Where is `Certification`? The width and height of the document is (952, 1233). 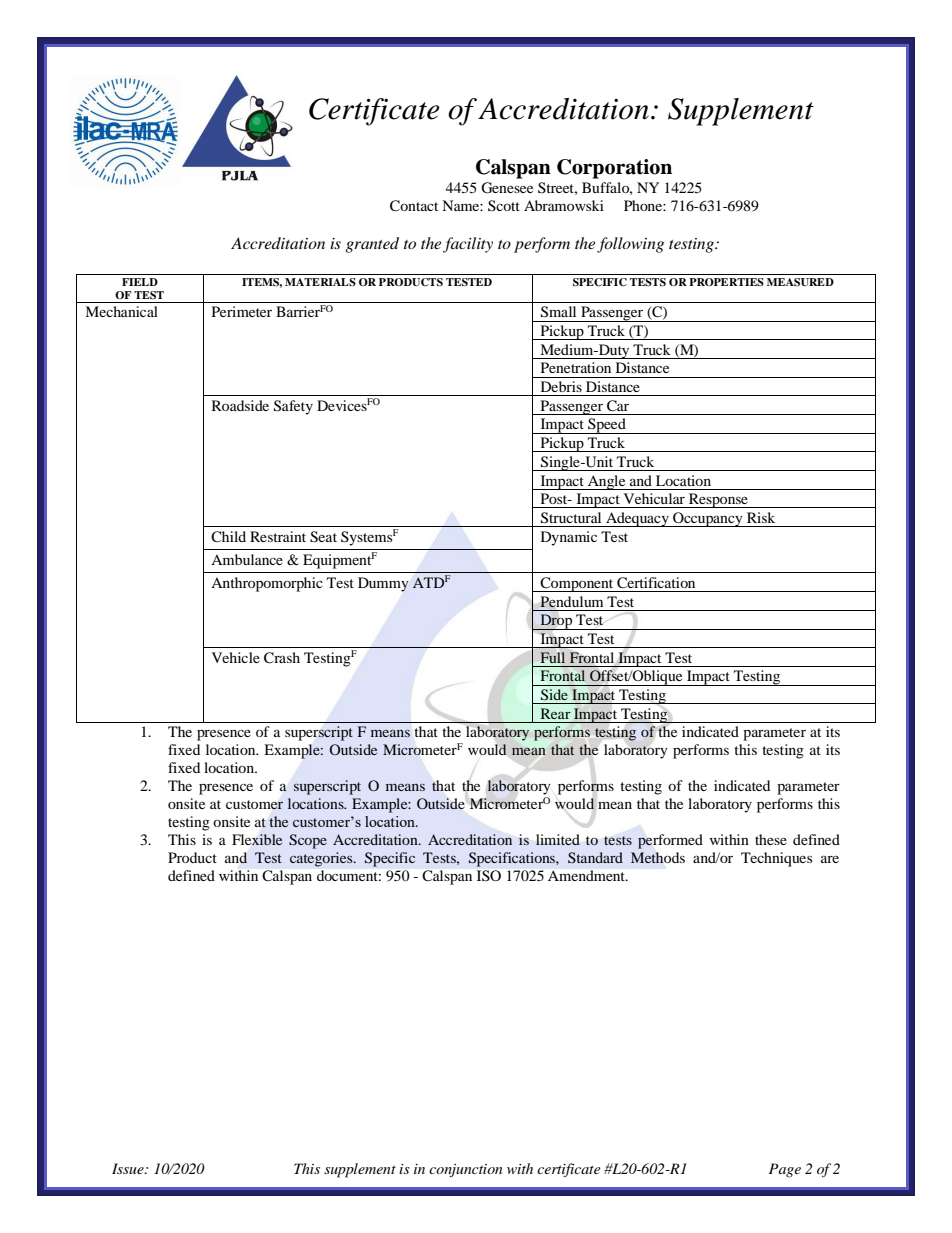
Certification is located at coordinates (656, 583).
